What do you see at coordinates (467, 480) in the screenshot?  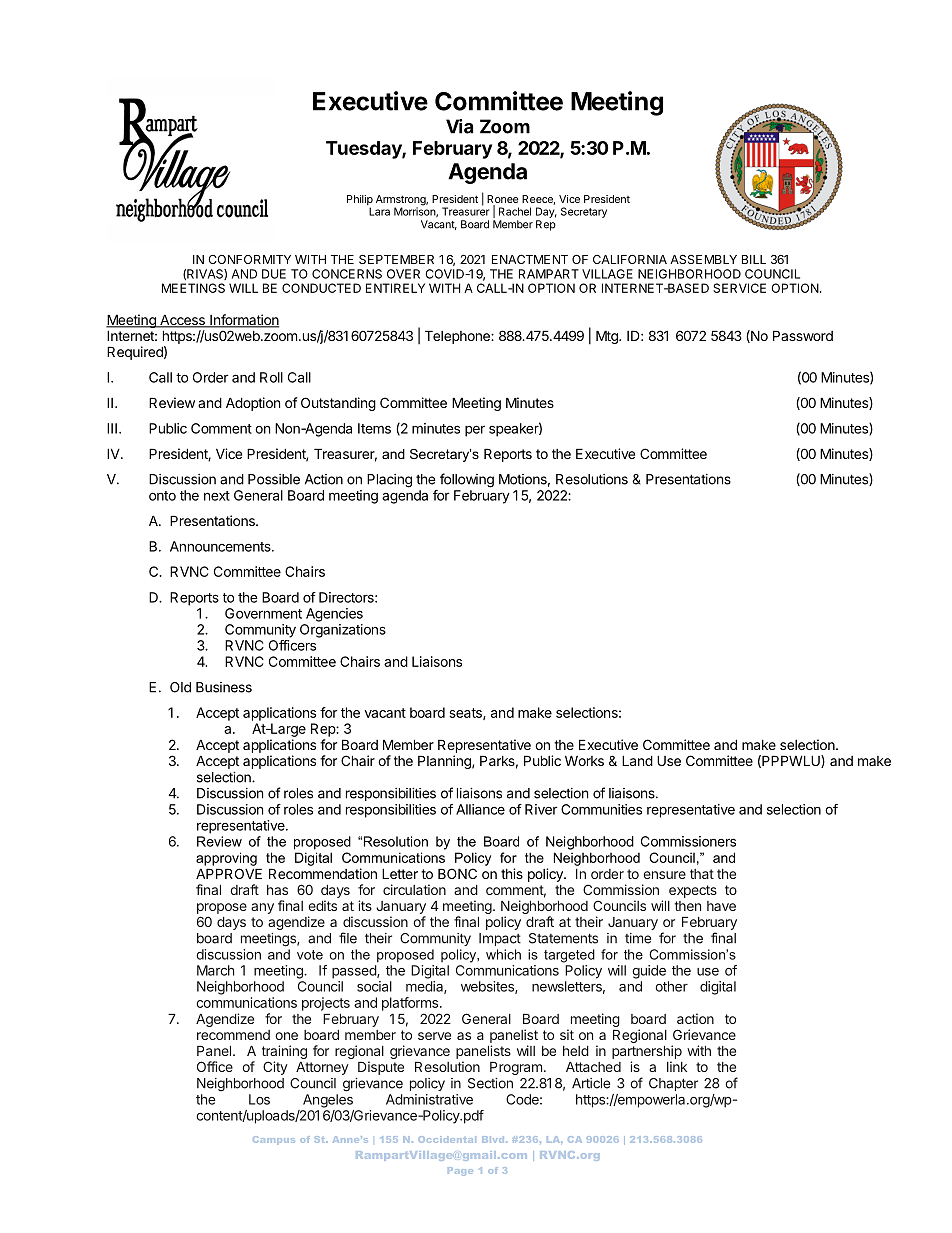 I see `following` at bounding box center [467, 480].
